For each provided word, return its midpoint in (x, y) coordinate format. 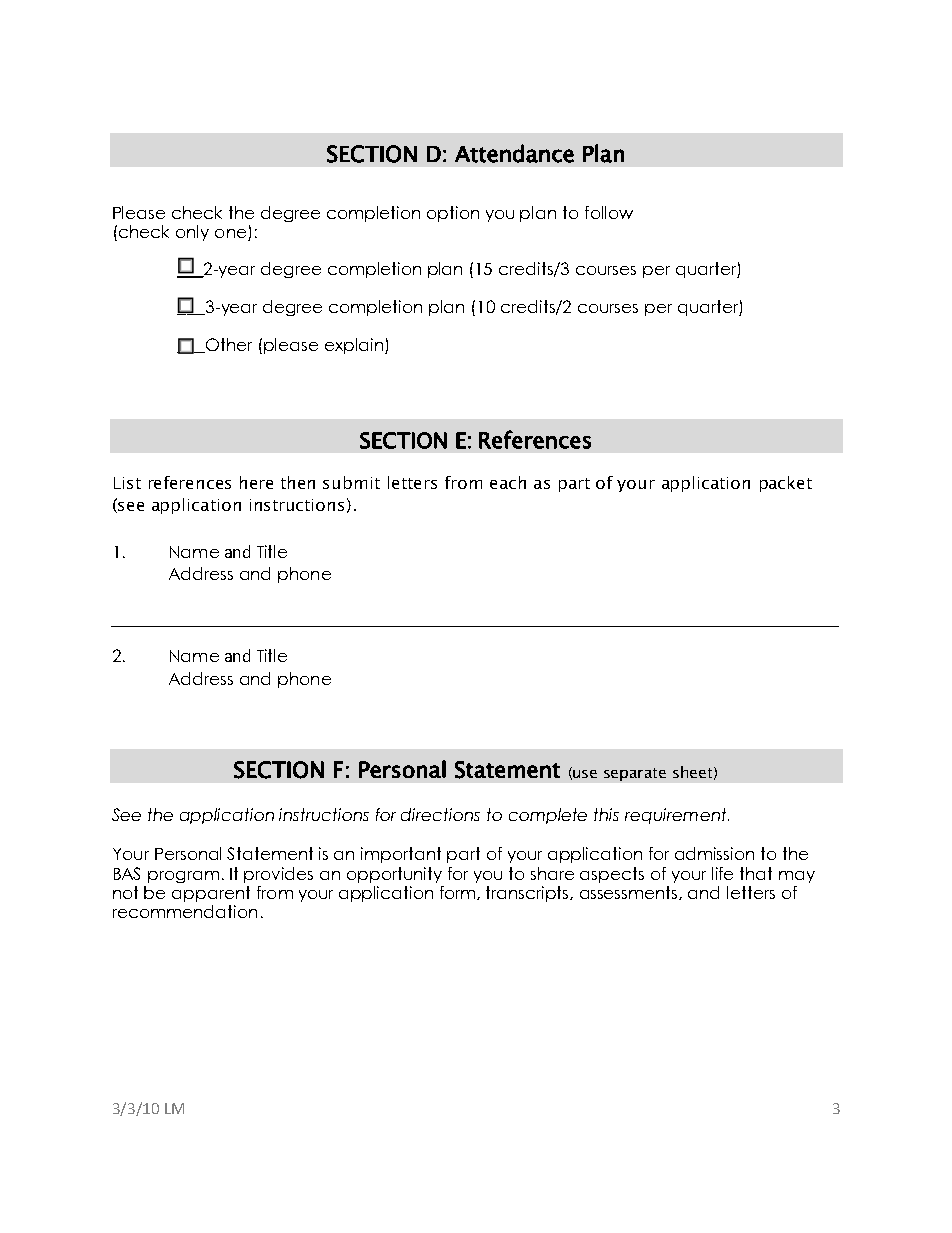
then (298, 482)
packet (786, 484)
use (585, 774)
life (722, 873)
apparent (211, 894)
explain (355, 346)
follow (609, 212)
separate (635, 774)
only (192, 233)
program (183, 877)
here (256, 482)
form (459, 893)
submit (351, 482)
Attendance (514, 153)
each (508, 482)
